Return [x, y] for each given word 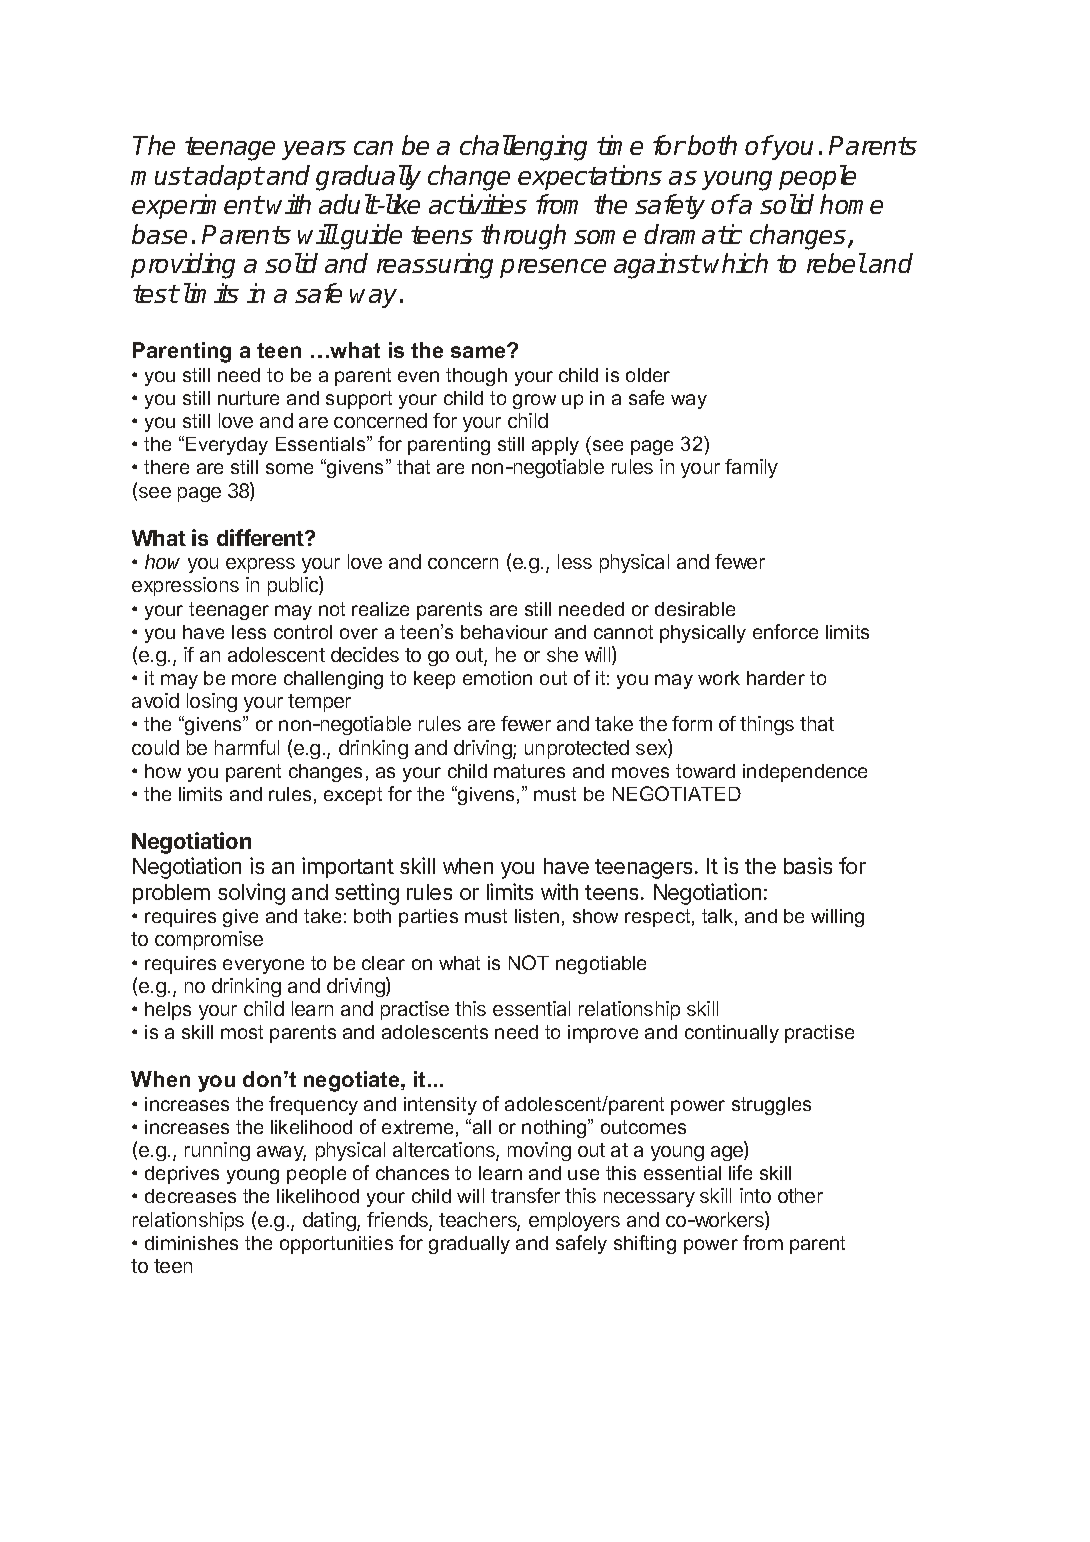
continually [732, 1034]
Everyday [227, 446]
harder [776, 678]
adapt [229, 177]
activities [478, 204]
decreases [190, 1196]
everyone [263, 966]
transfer [525, 1195]
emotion [497, 678]
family [751, 468]
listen [537, 916]
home [851, 204]
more [254, 679]
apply [555, 446]
